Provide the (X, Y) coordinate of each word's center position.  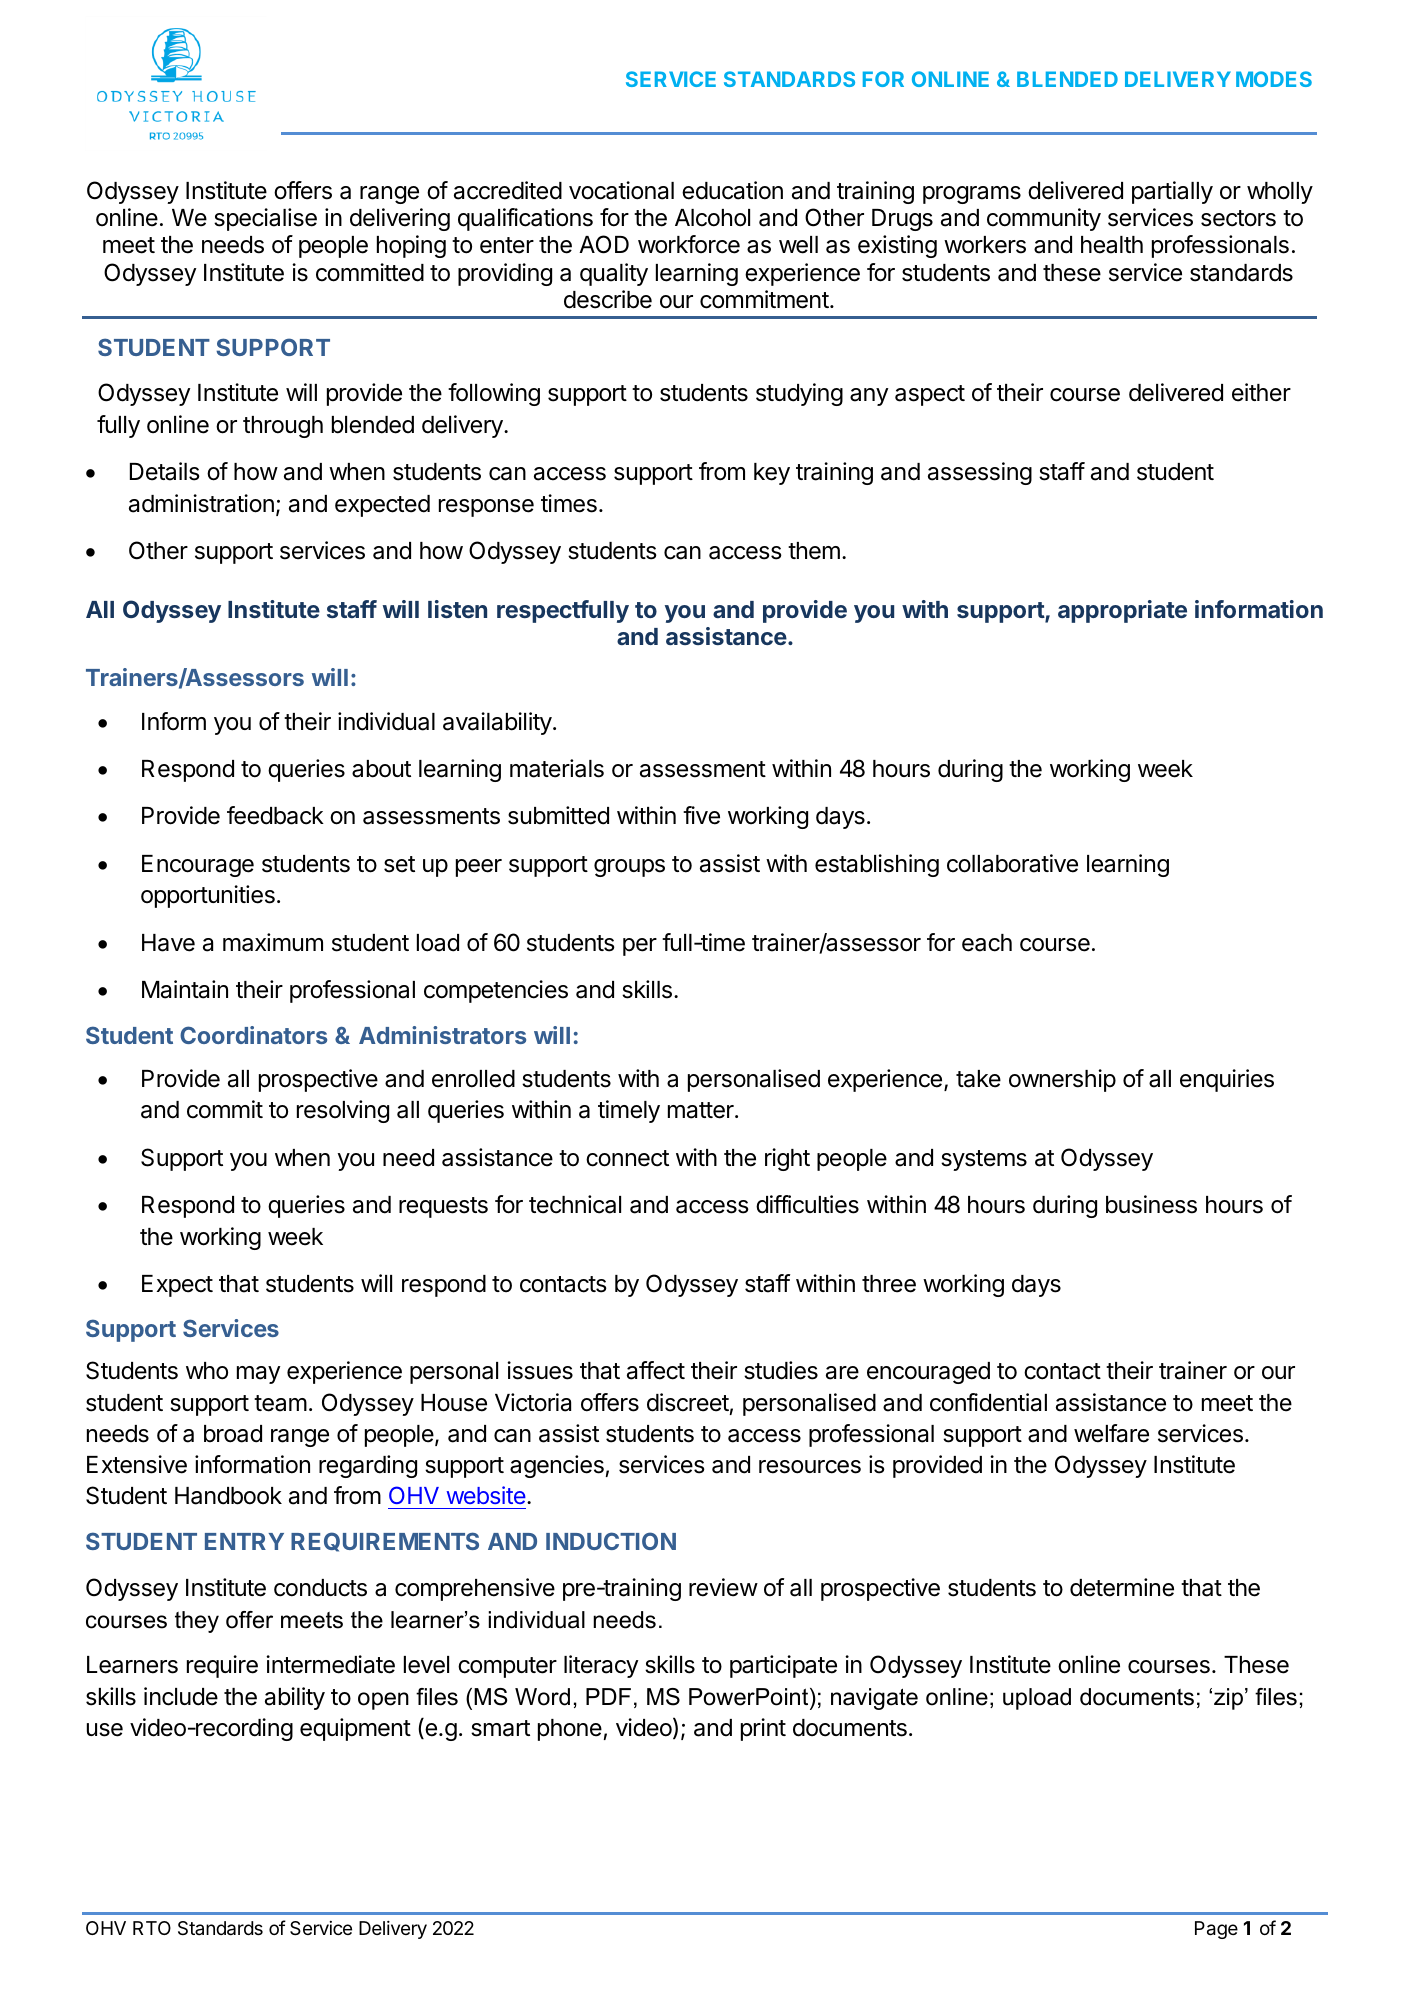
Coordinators (253, 1035)
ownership (1062, 1080)
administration (201, 503)
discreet (688, 1402)
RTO (152, 1928)
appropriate (1122, 611)
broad (233, 1434)
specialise (265, 219)
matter (702, 1110)
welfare (1111, 1433)
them (814, 551)
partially (1172, 192)
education (732, 190)
